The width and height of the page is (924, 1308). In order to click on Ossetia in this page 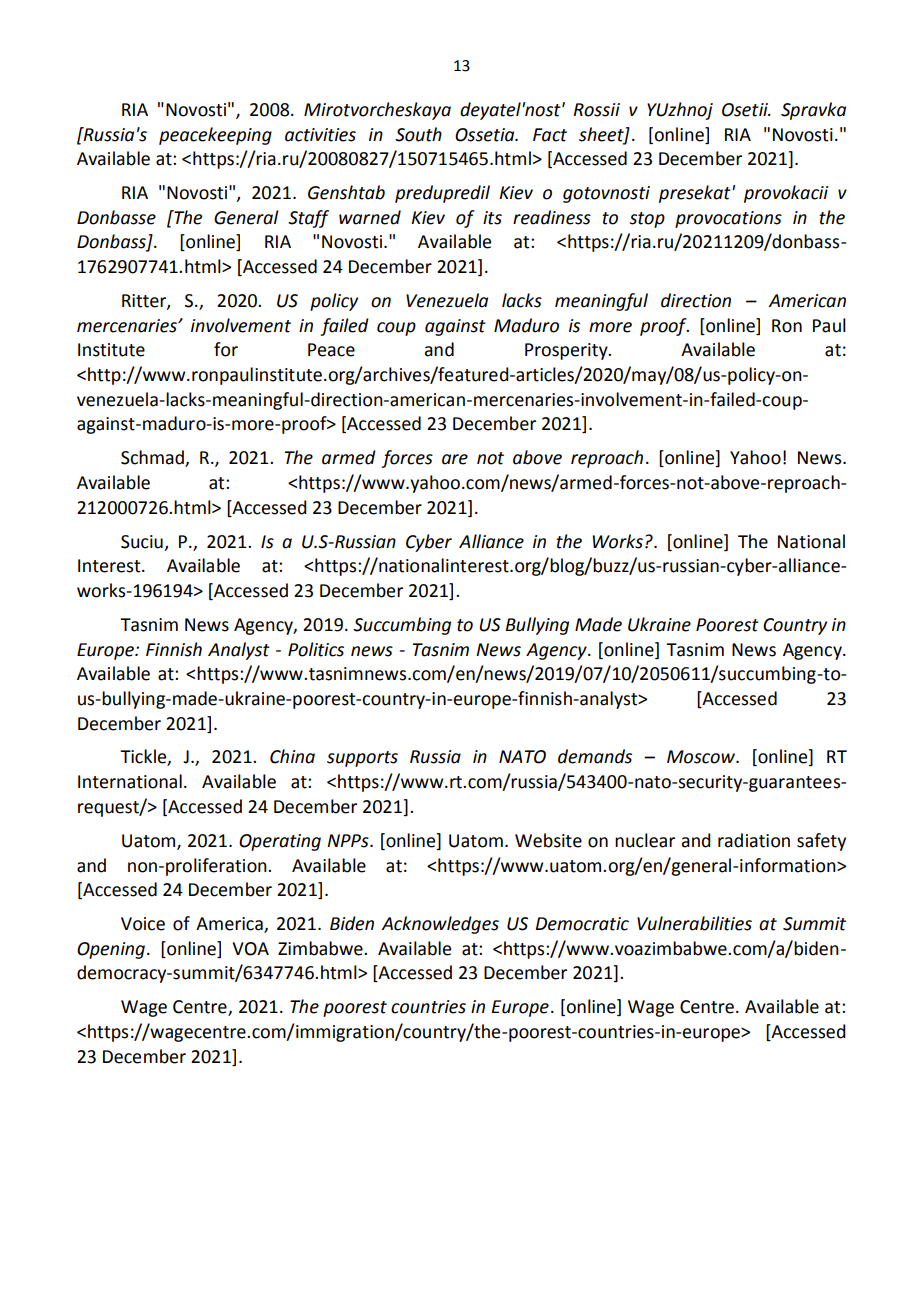, I will do `click(486, 135)`.
